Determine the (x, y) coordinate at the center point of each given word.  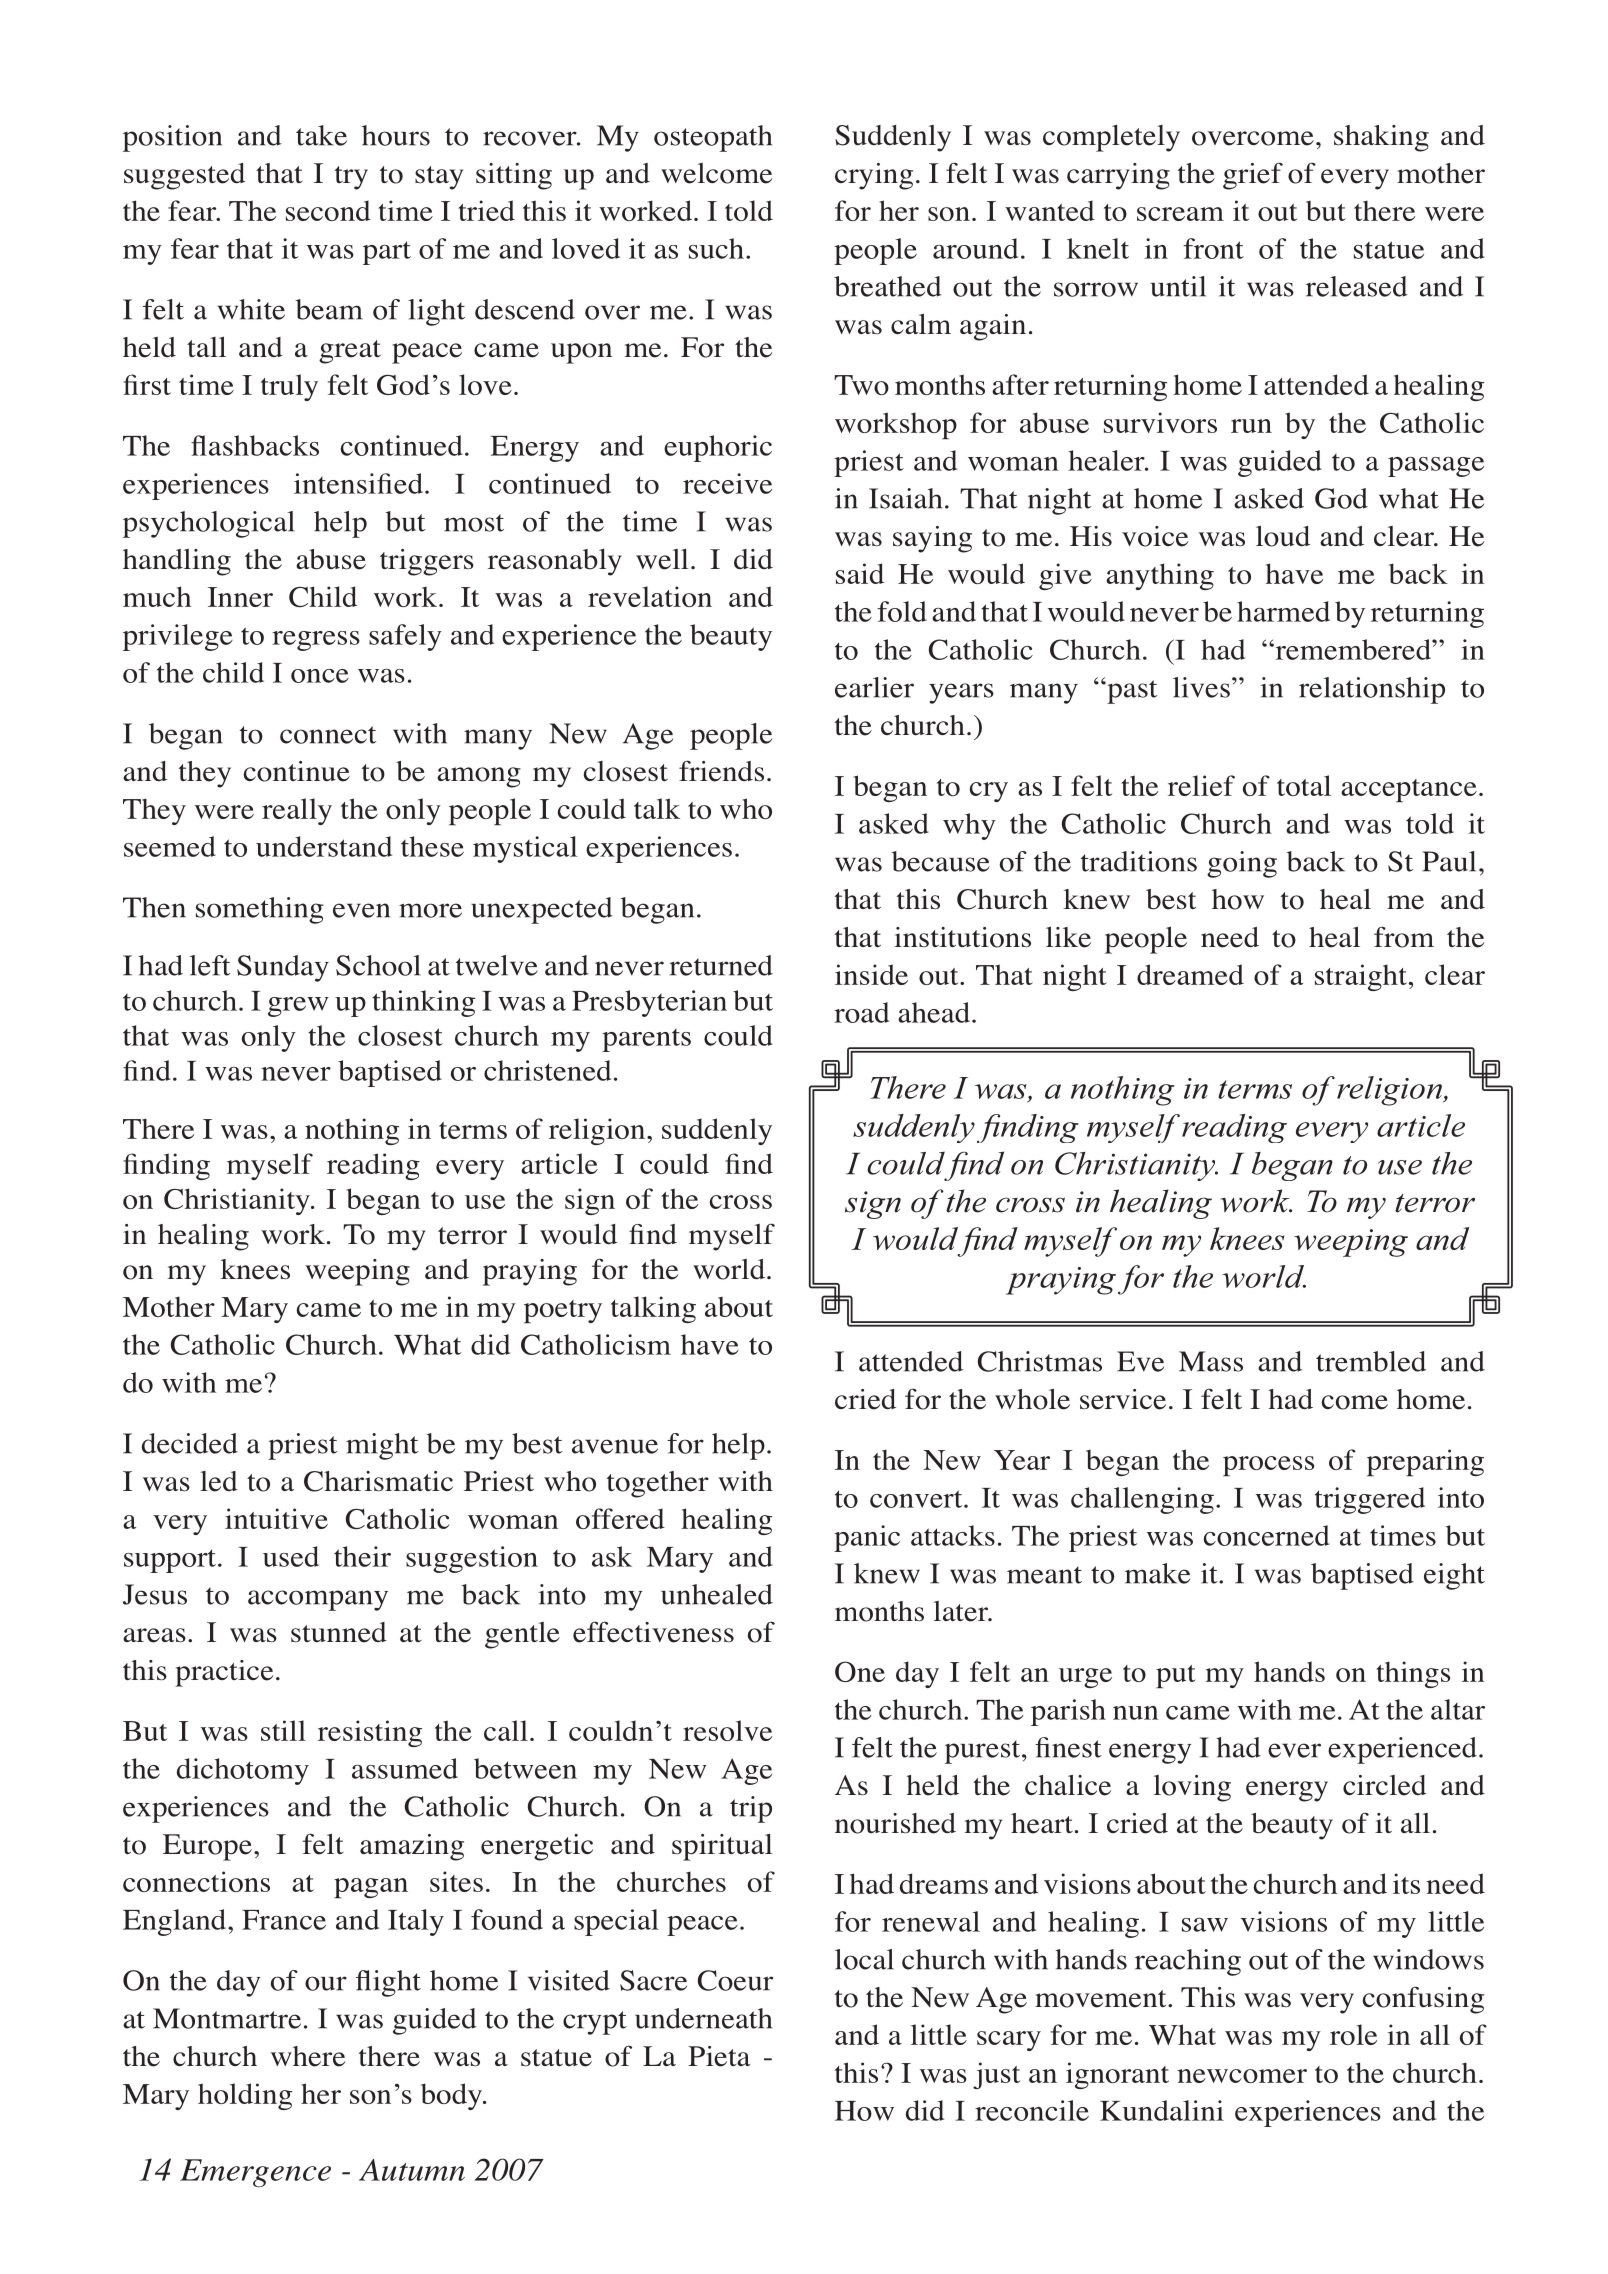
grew (298, 1007)
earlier (874, 687)
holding (245, 2096)
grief (1253, 176)
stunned (339, 1632)
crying (874, 176)
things (1413, 1674)
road (861, 1012)
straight (1361, 977)
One (860, 1671)
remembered (1353, 649)
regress (316, 641)
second (328, 210)
